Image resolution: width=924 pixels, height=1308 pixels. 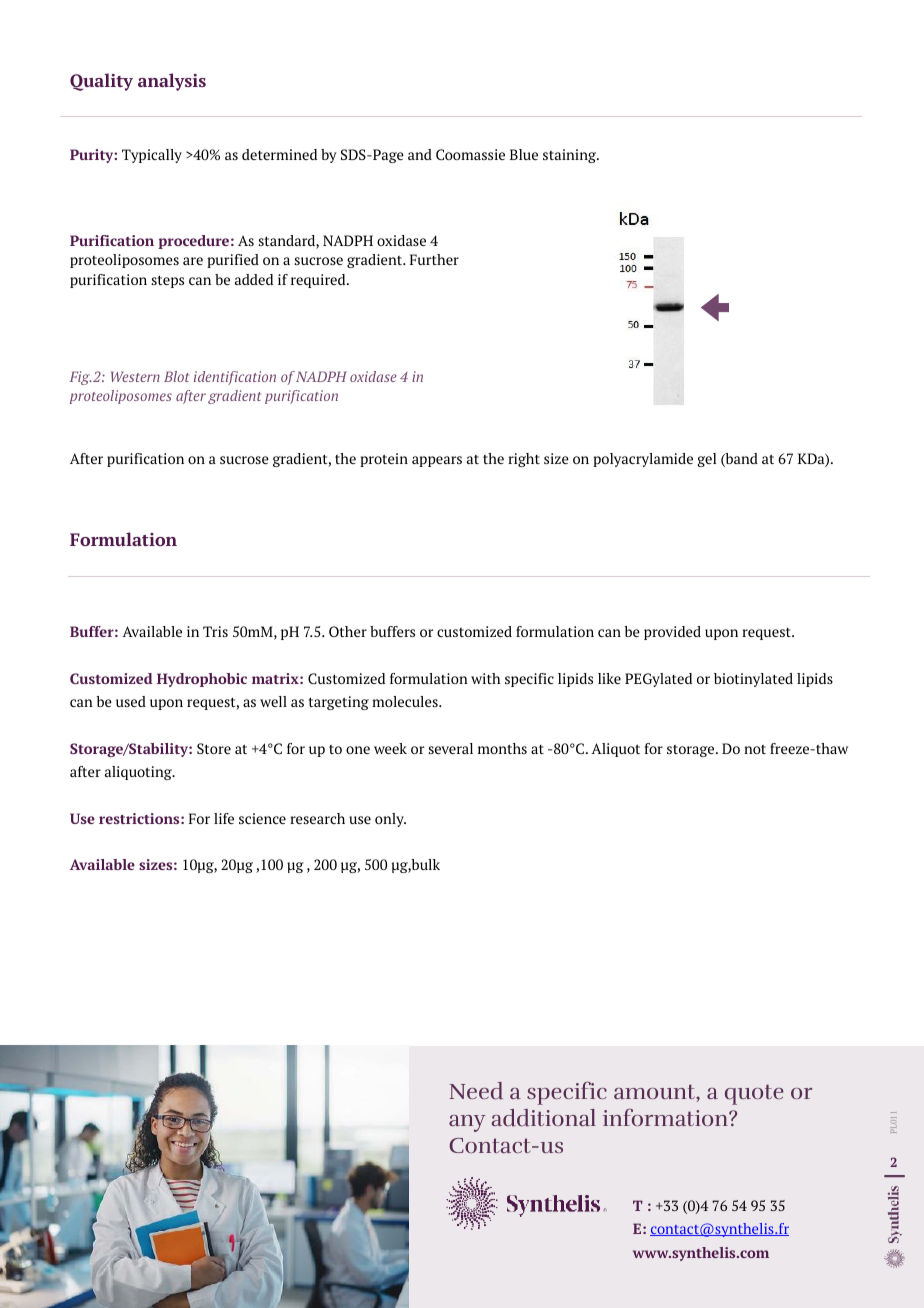 What do you see at coordinates (706, 460) in the screenshot?
I see `gel` at bounding box center [706, 460].
